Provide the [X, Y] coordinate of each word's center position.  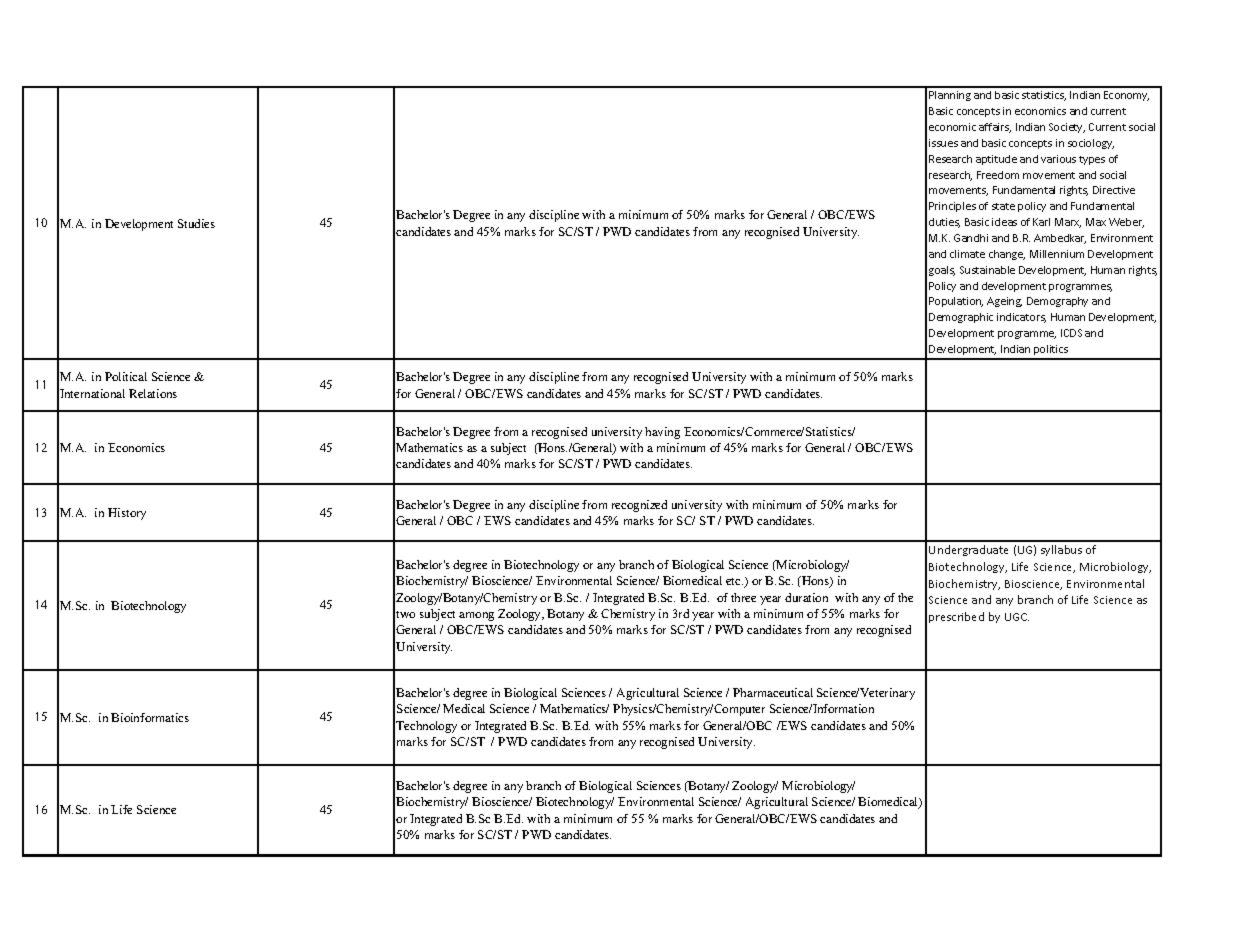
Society [1067, 128]
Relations [153, 393]
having [662, 433]
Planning [950, 96]
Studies [196, 223]
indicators [1021, 318]
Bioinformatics [150, 717]
